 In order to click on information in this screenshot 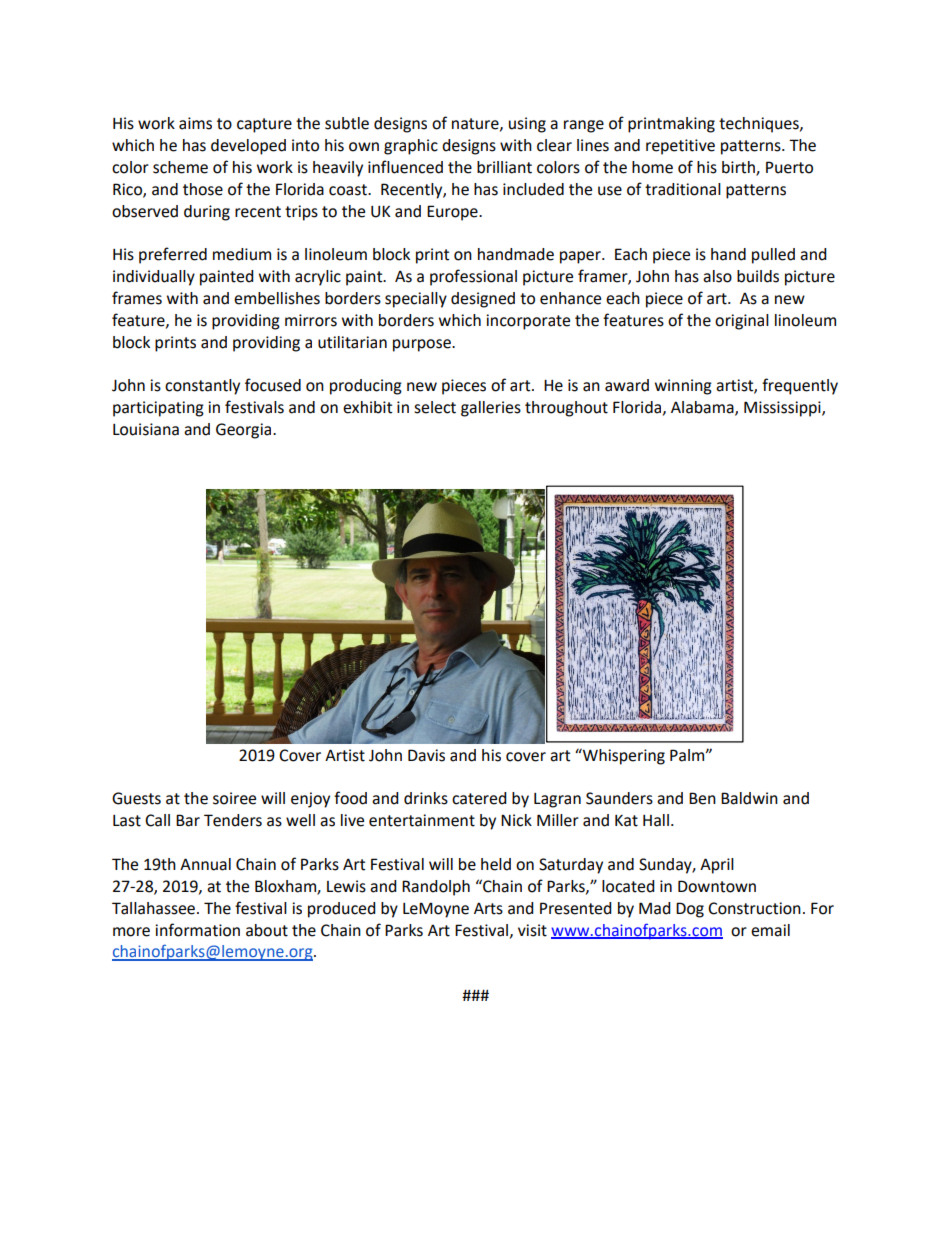, I will do `click(197, 930)`.
